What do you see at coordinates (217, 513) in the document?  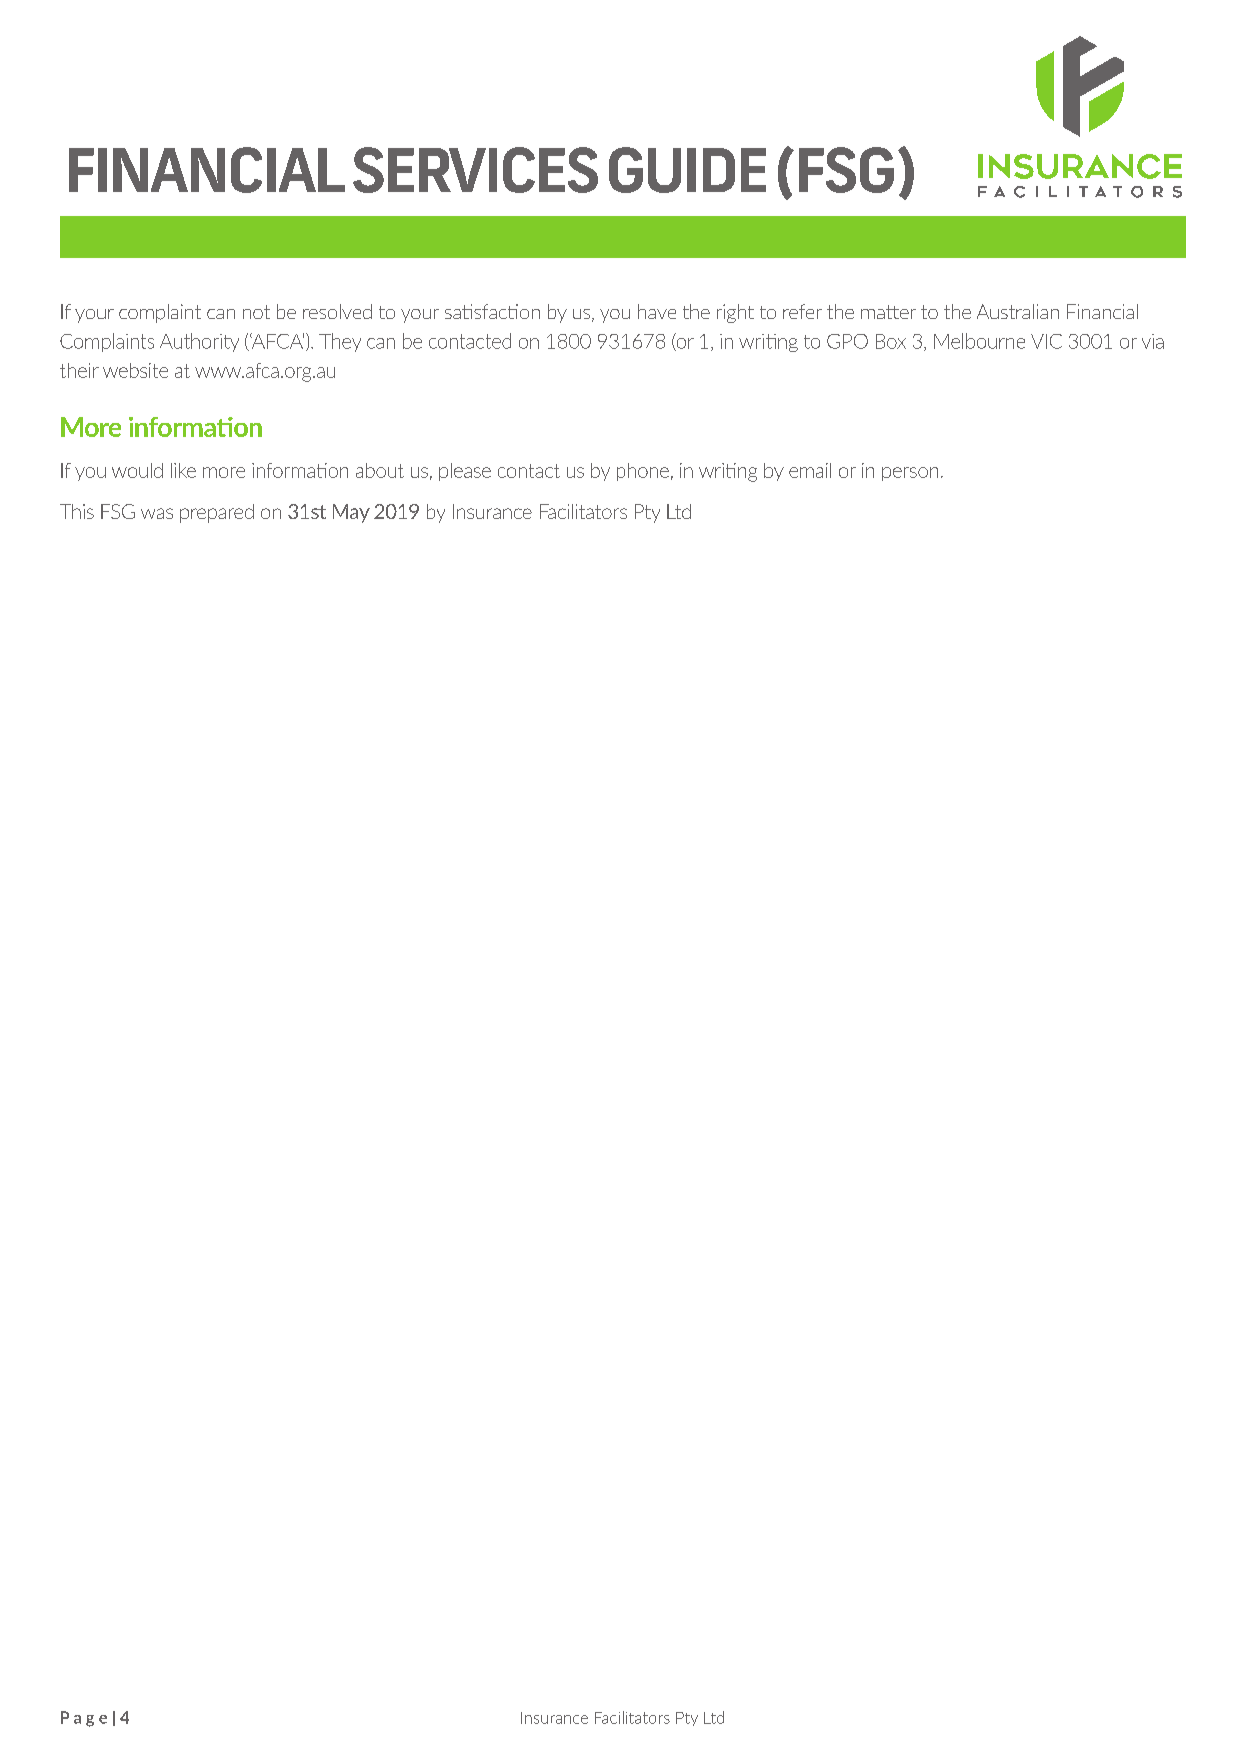 I see `prepared` at bounding box center [217, 513].
